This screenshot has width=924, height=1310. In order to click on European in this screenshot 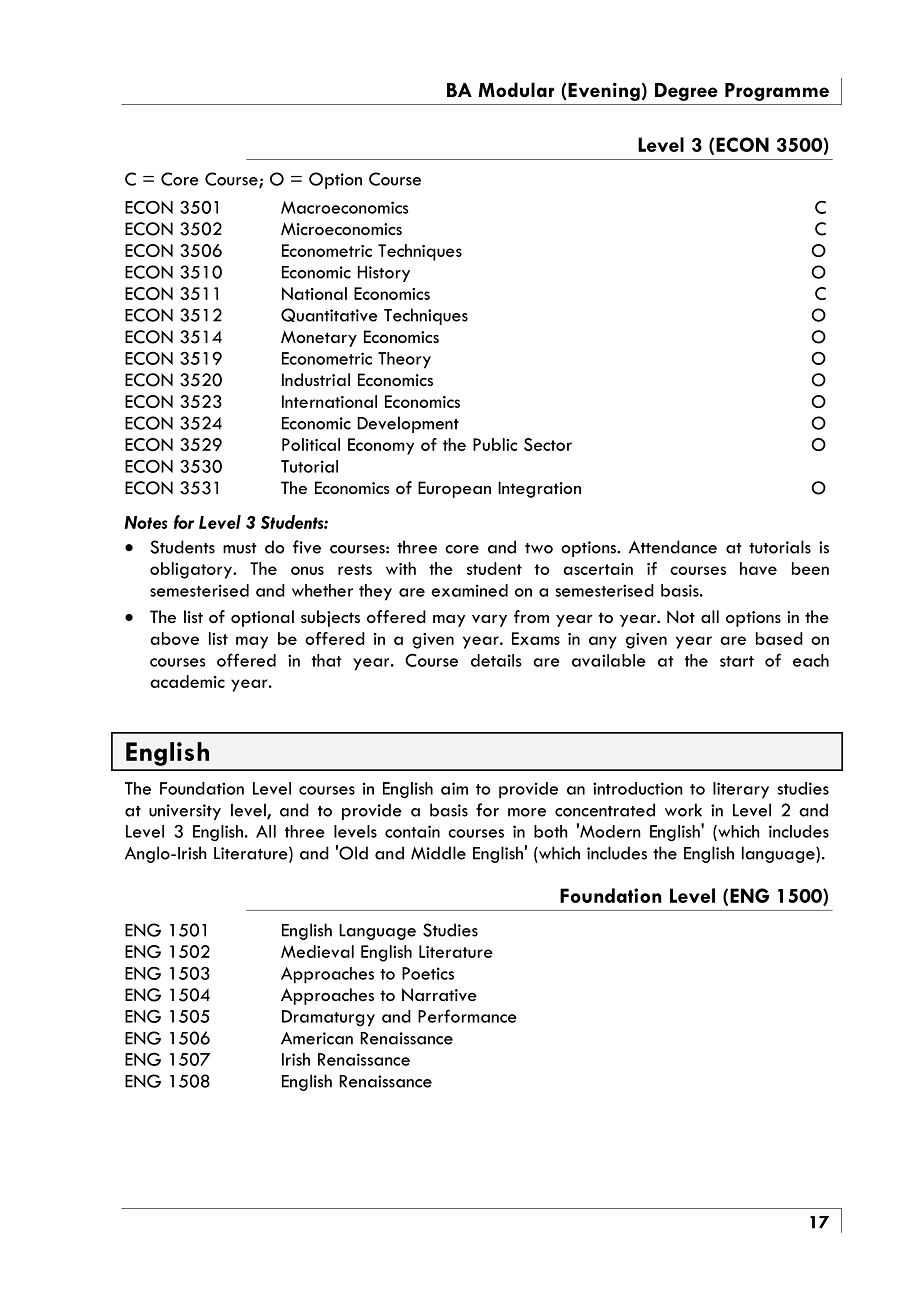, I will do `click(454, 489)`.
